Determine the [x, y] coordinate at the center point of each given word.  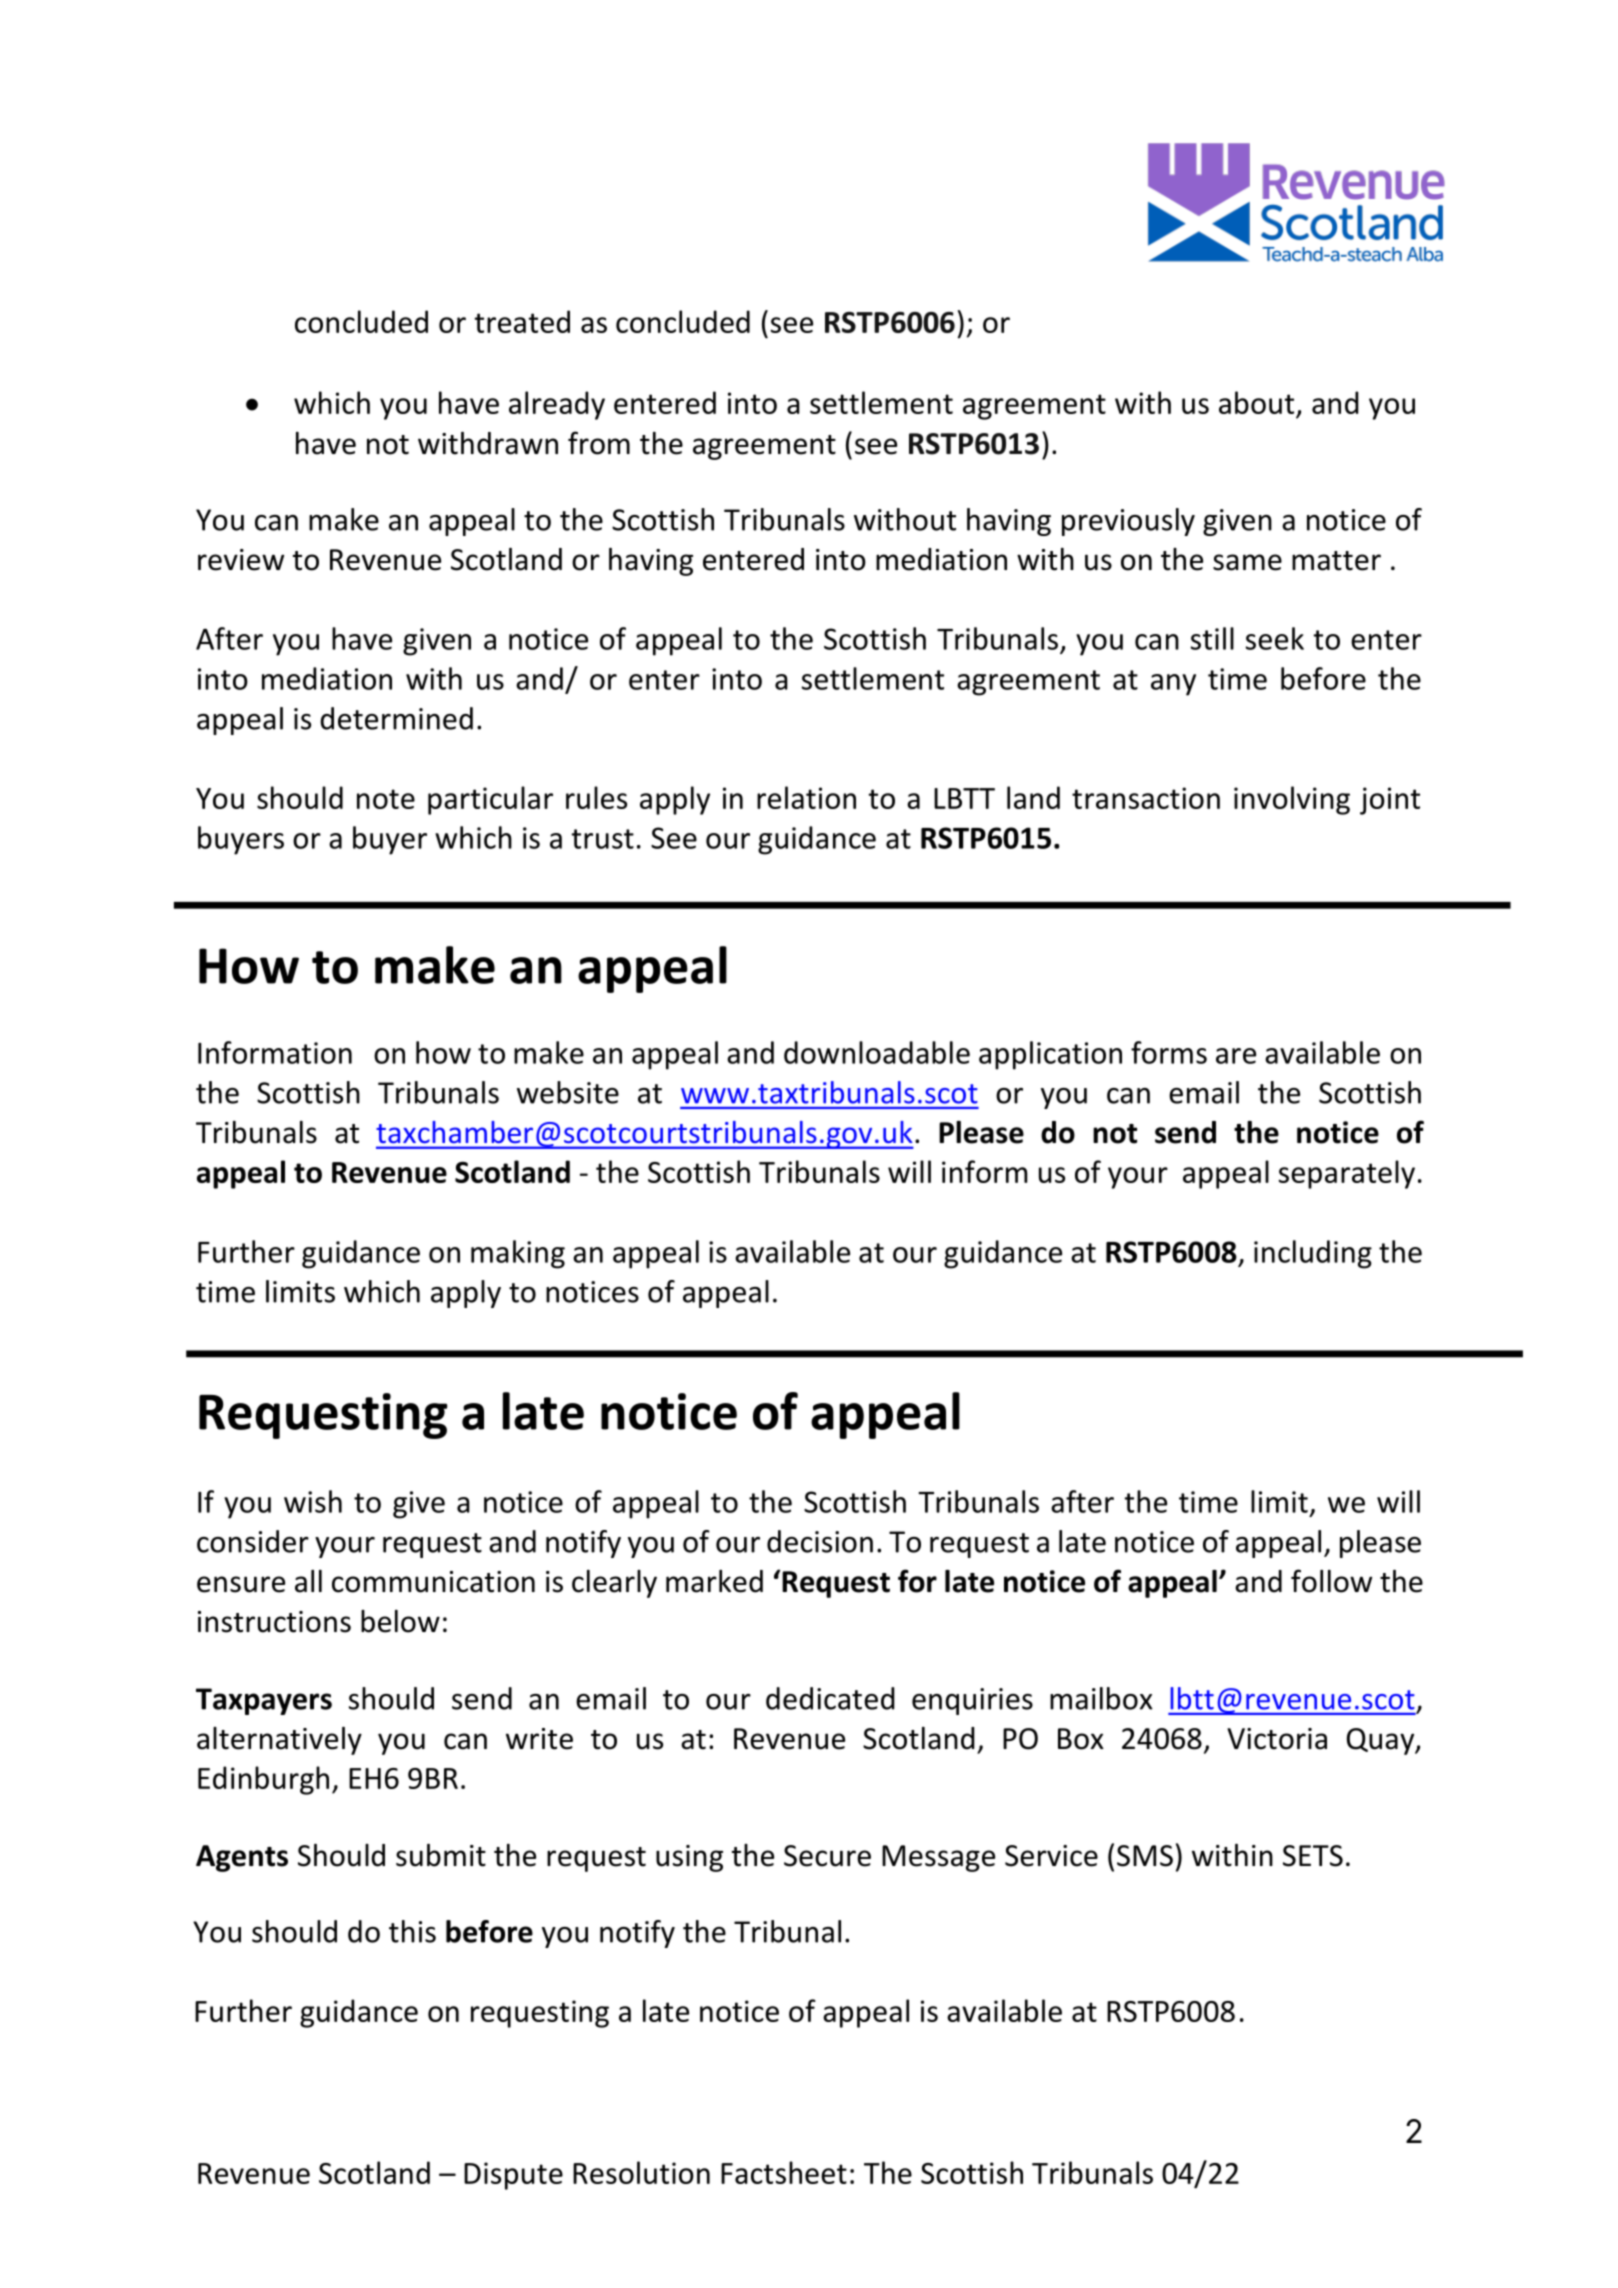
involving [1292, 800]
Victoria [1277, 1739]
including [1313, 1254]
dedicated [830, 1698]
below [400, 1621]
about [1258, 404]
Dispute [513, 2176]
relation [806, 797]
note [386, 799]
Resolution [641, 2172]
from [599, 443]
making [518, 1254]
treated [522, 321]
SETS [1313, 1856]
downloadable [877, 1052]
